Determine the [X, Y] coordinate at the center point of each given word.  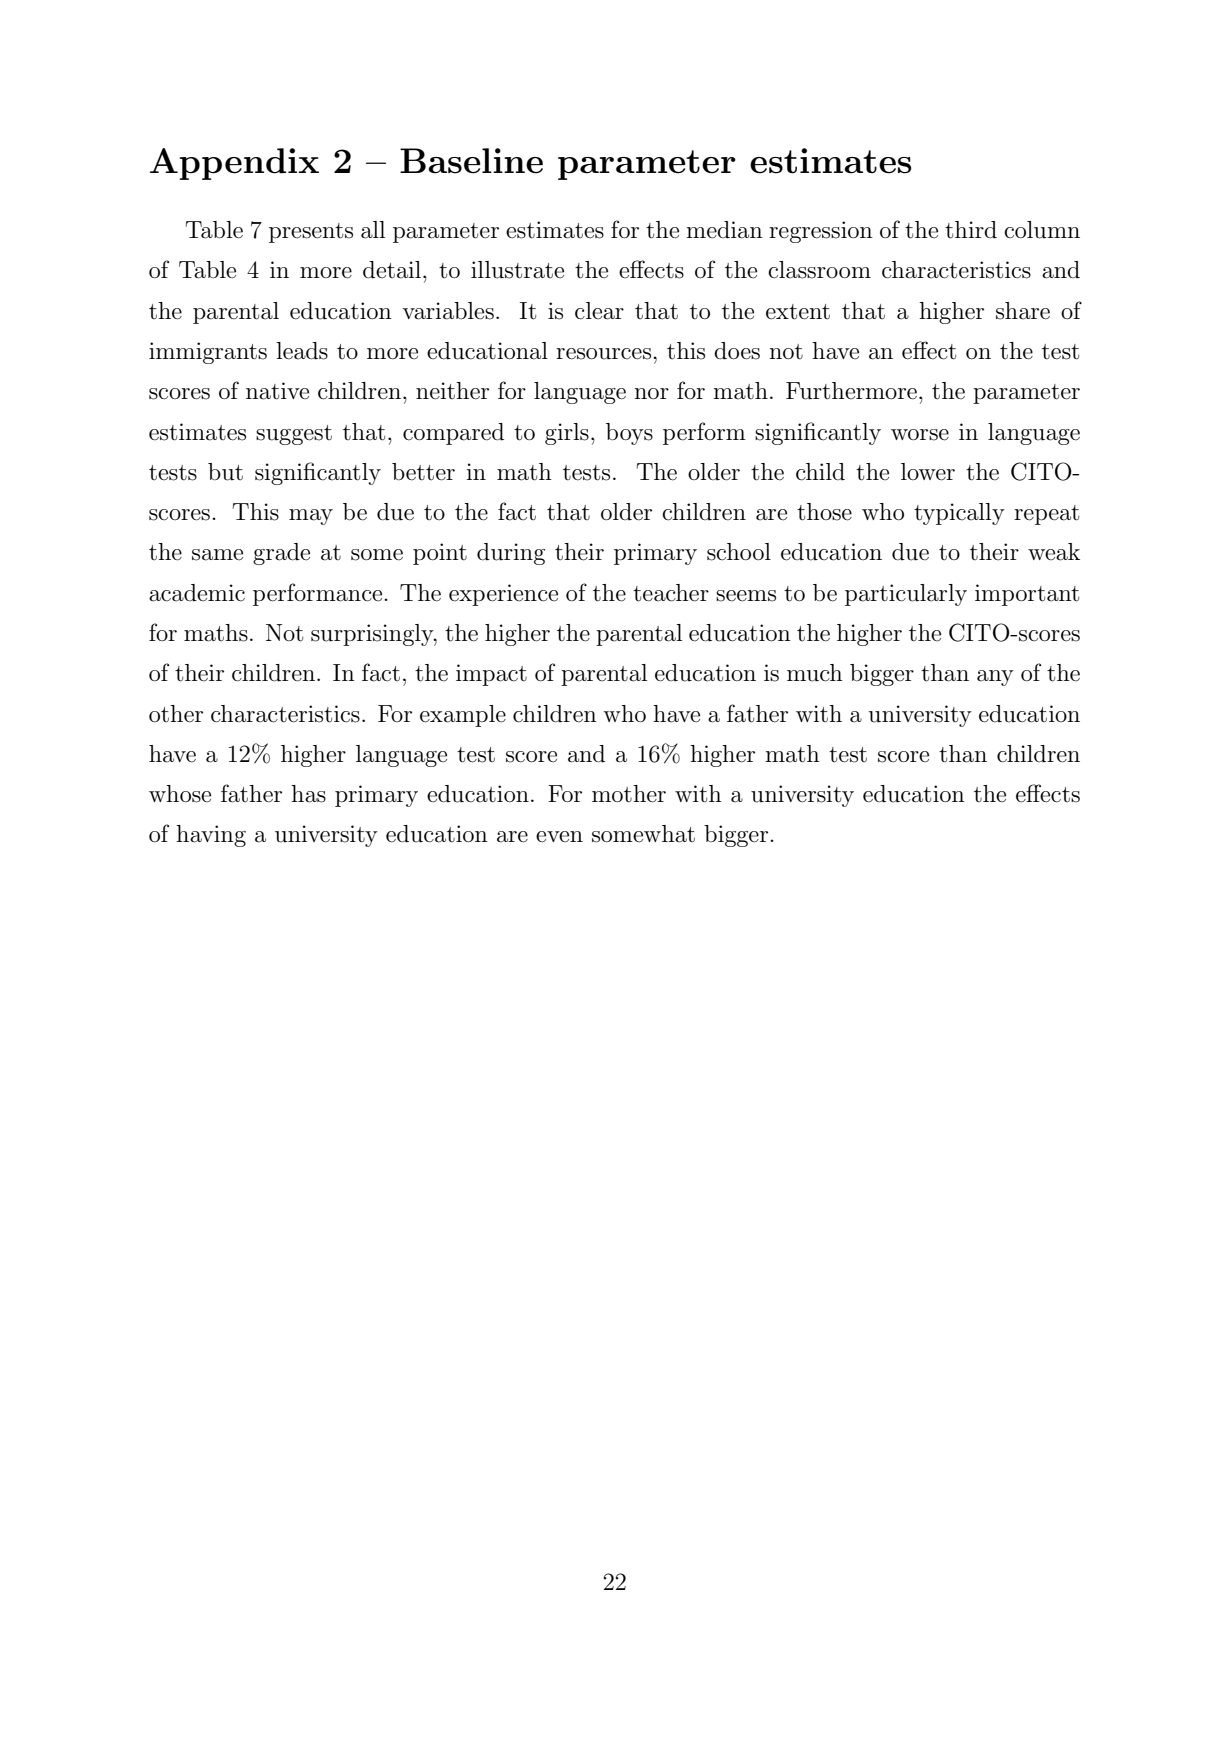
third [971, 230]
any [995, 678]
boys [629, 434]
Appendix [234, 164]
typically [959, 514]
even [559, 837]
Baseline [471, 161]
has [308, 794]
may [311, 517]
